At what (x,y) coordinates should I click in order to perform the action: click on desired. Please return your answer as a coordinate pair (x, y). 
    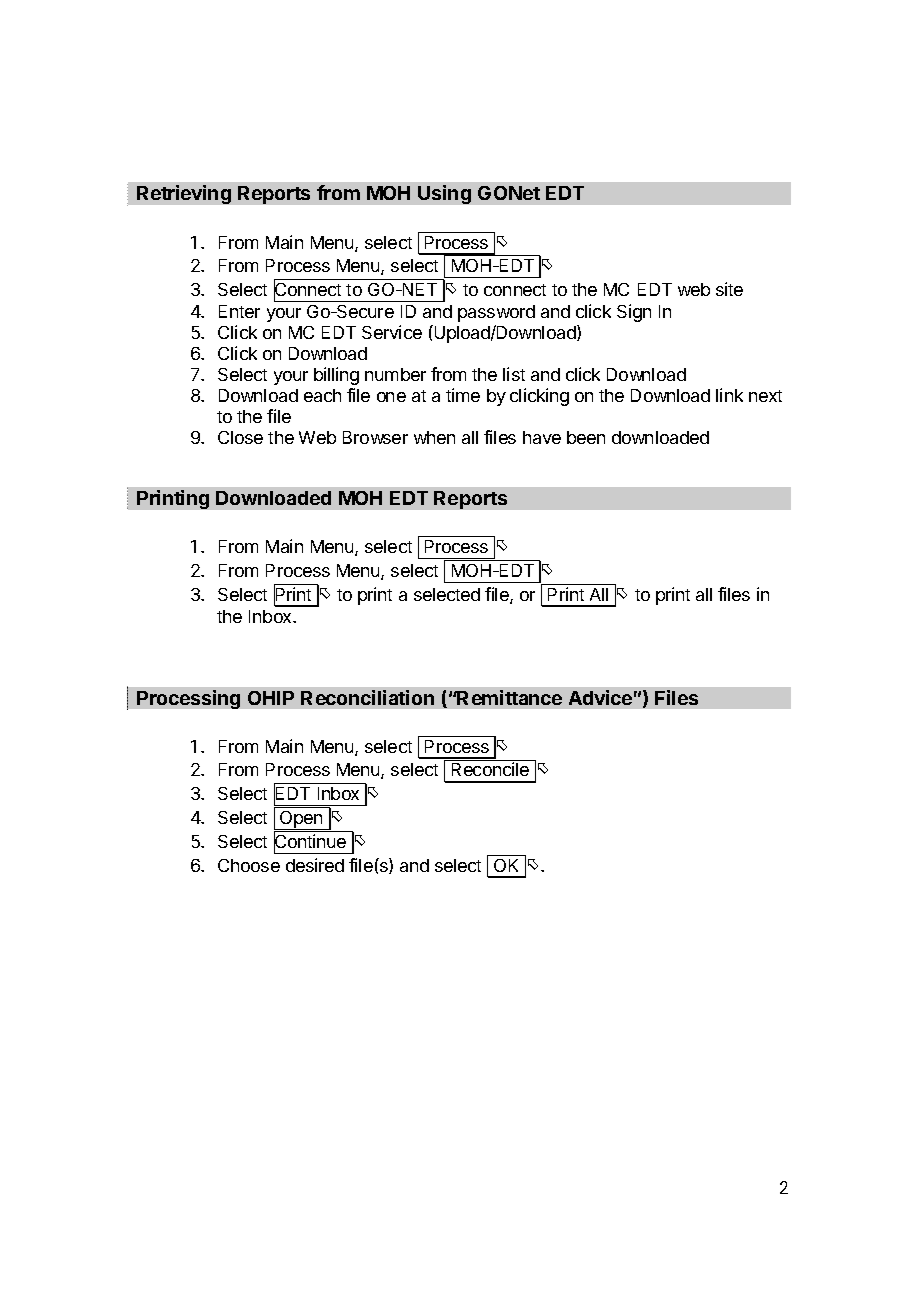
    Looking at the image, I should click on (315, 865).
